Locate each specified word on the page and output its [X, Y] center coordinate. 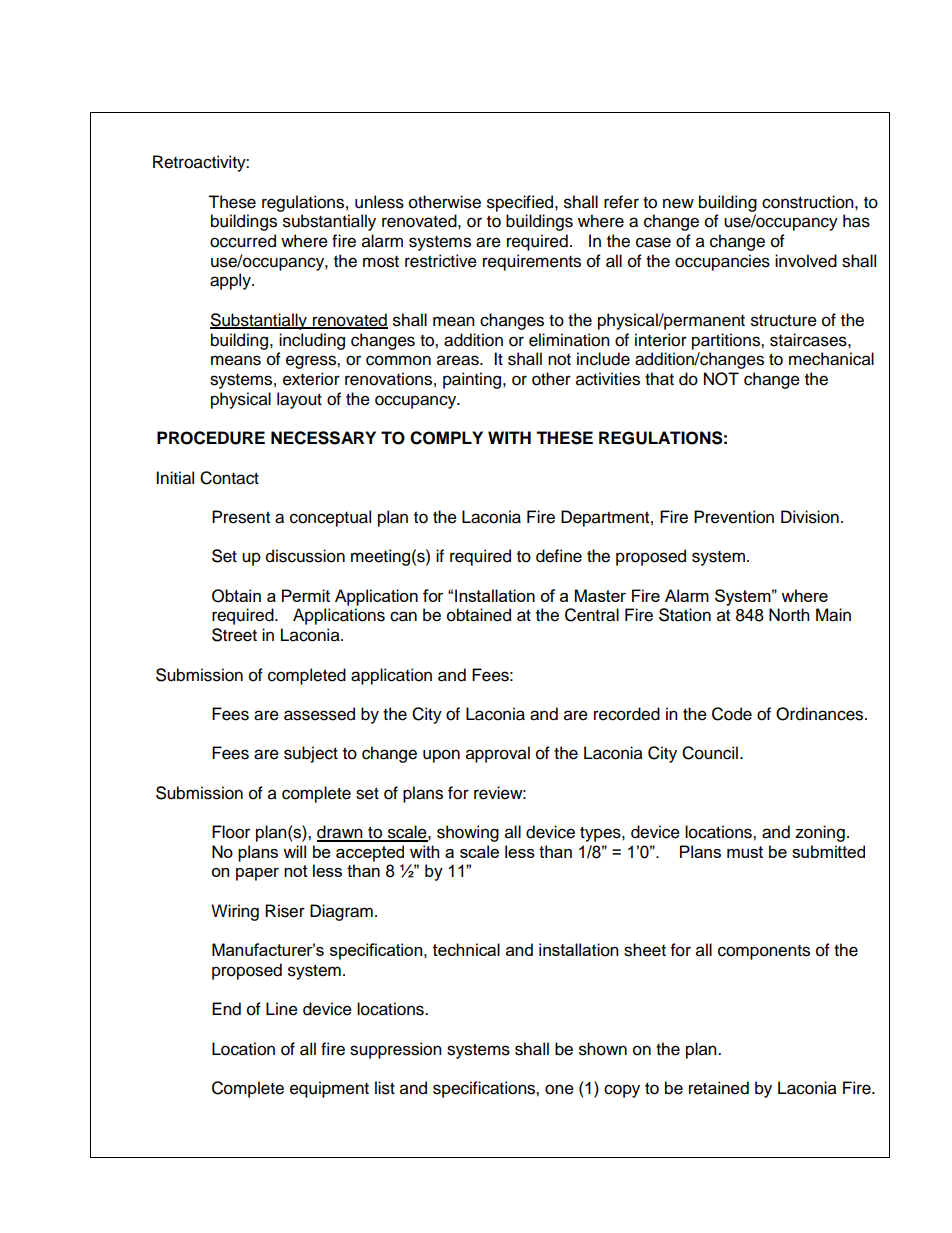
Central [592, 615]
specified [521, 203]
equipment [329, 1089]
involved [806, 261]
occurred [243, 241]
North [789, 615]
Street [234, 635]
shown [603, 1049]
